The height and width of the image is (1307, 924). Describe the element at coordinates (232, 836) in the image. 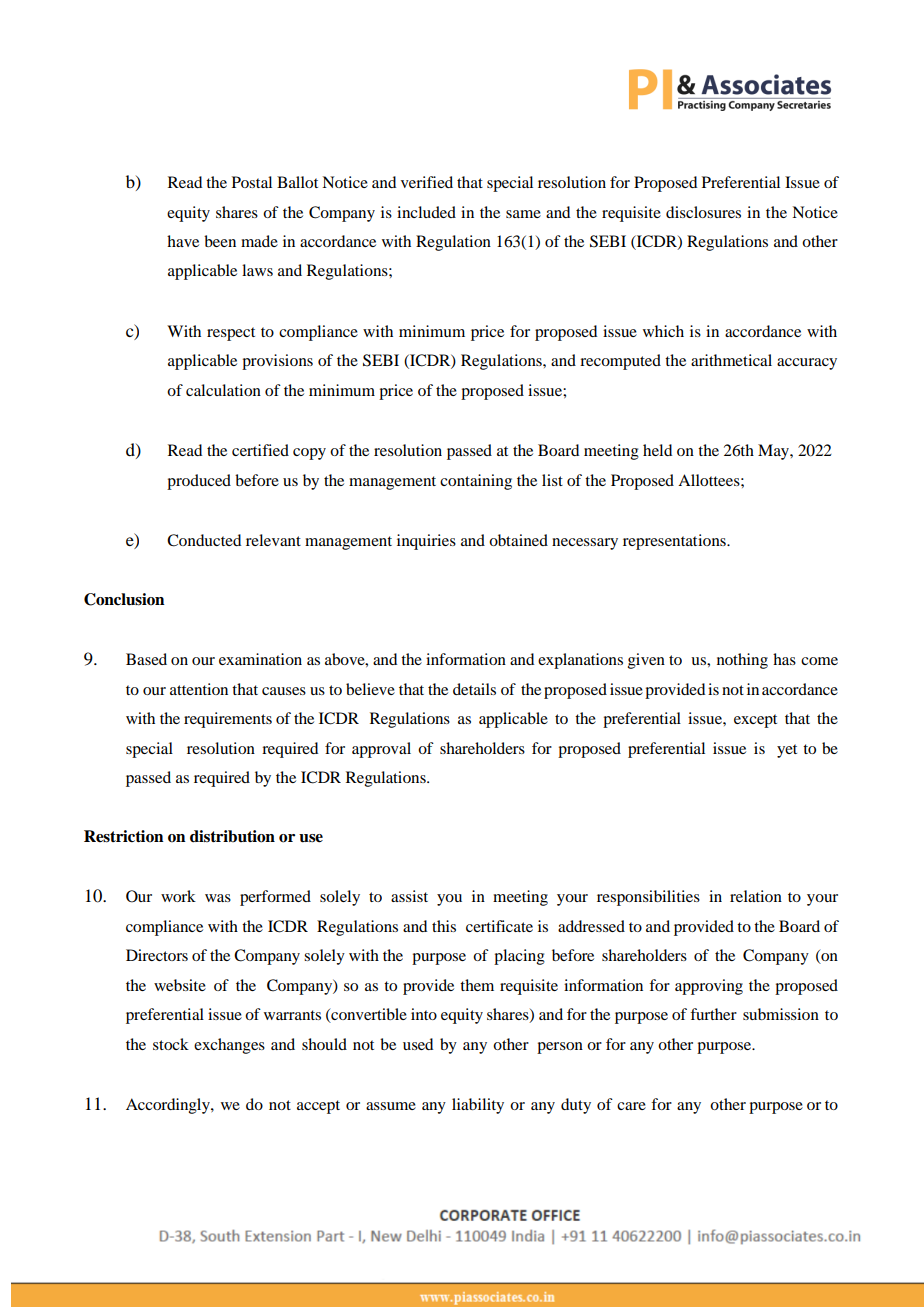

I see `distribution` at that location.
